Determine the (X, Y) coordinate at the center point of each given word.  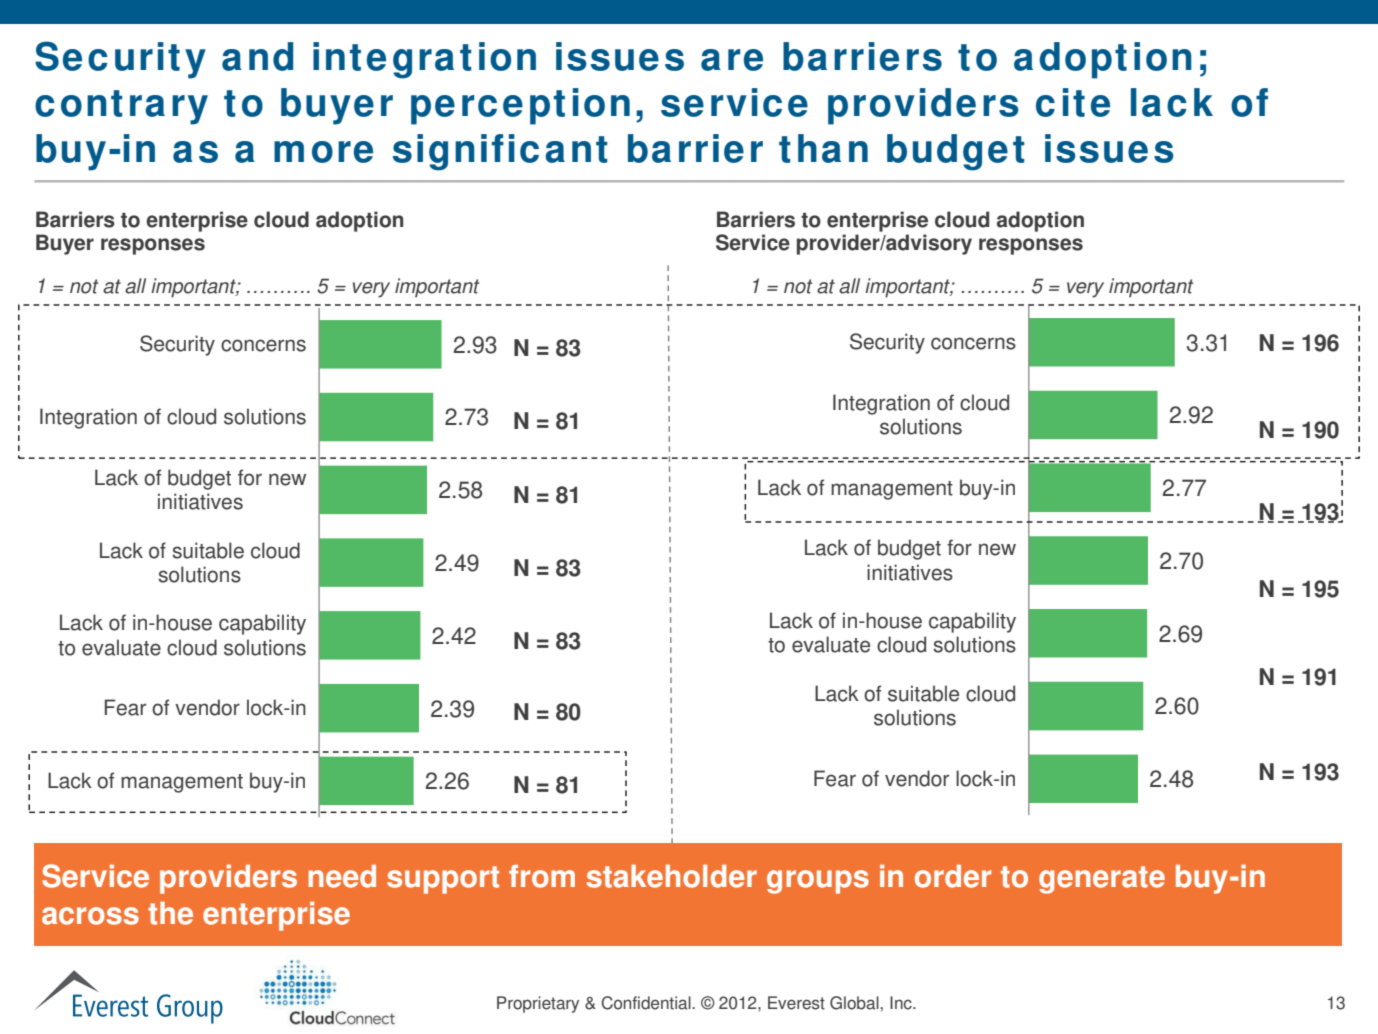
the (170, 913)
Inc (902, 1003)
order (953, 876)
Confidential (647, 1003)
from (542, 876)
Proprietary (538, 1004)
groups (818, 882)
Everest (796, 1003)
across (90, 916)
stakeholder (672, 876)
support (443, 880)
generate (1102, 880)
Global (855, 1003)
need (342, 876)
